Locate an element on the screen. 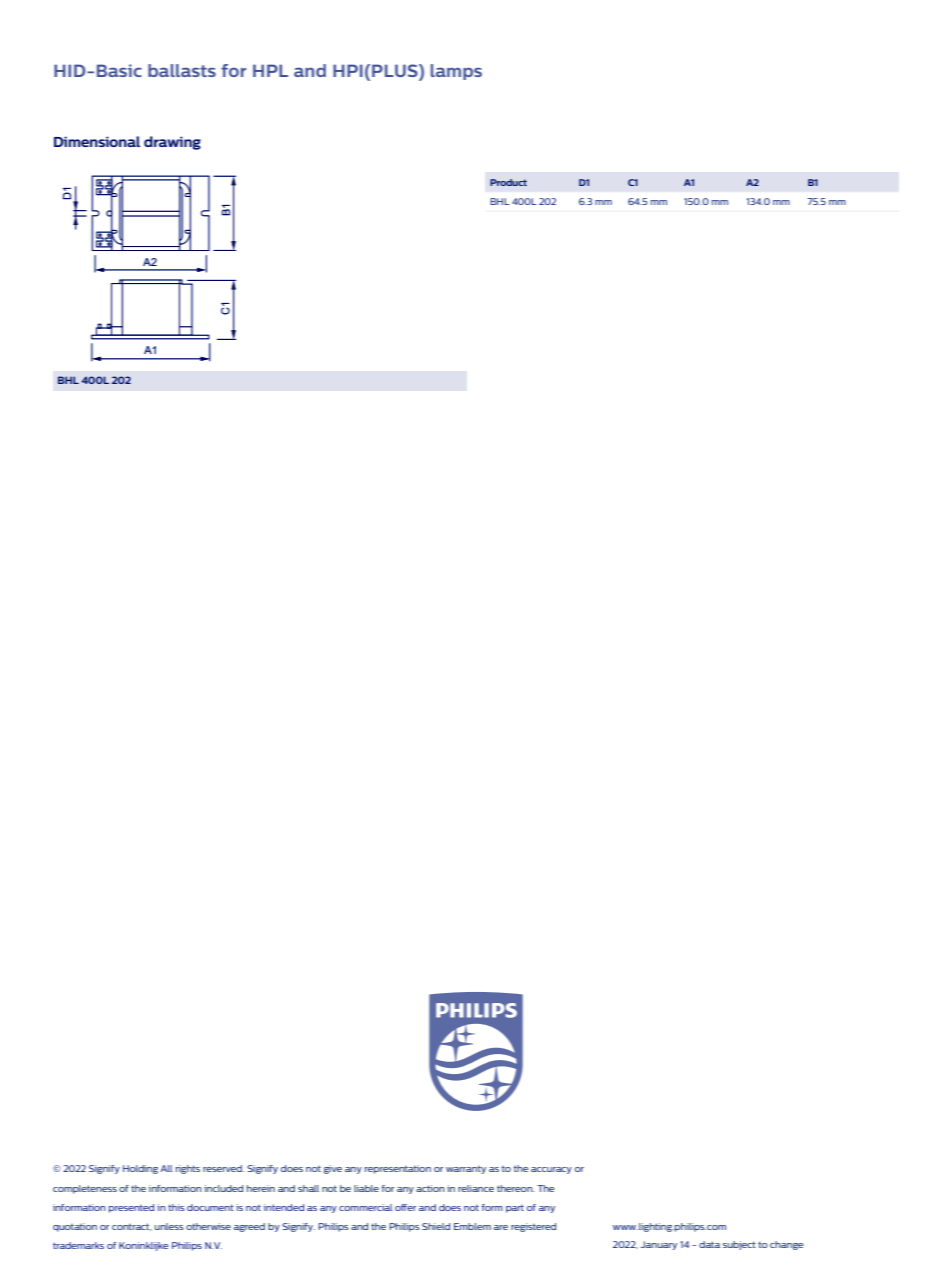 The width and height of the screenshot is (952, 1265). this is located at coordinates (176, 1207).
